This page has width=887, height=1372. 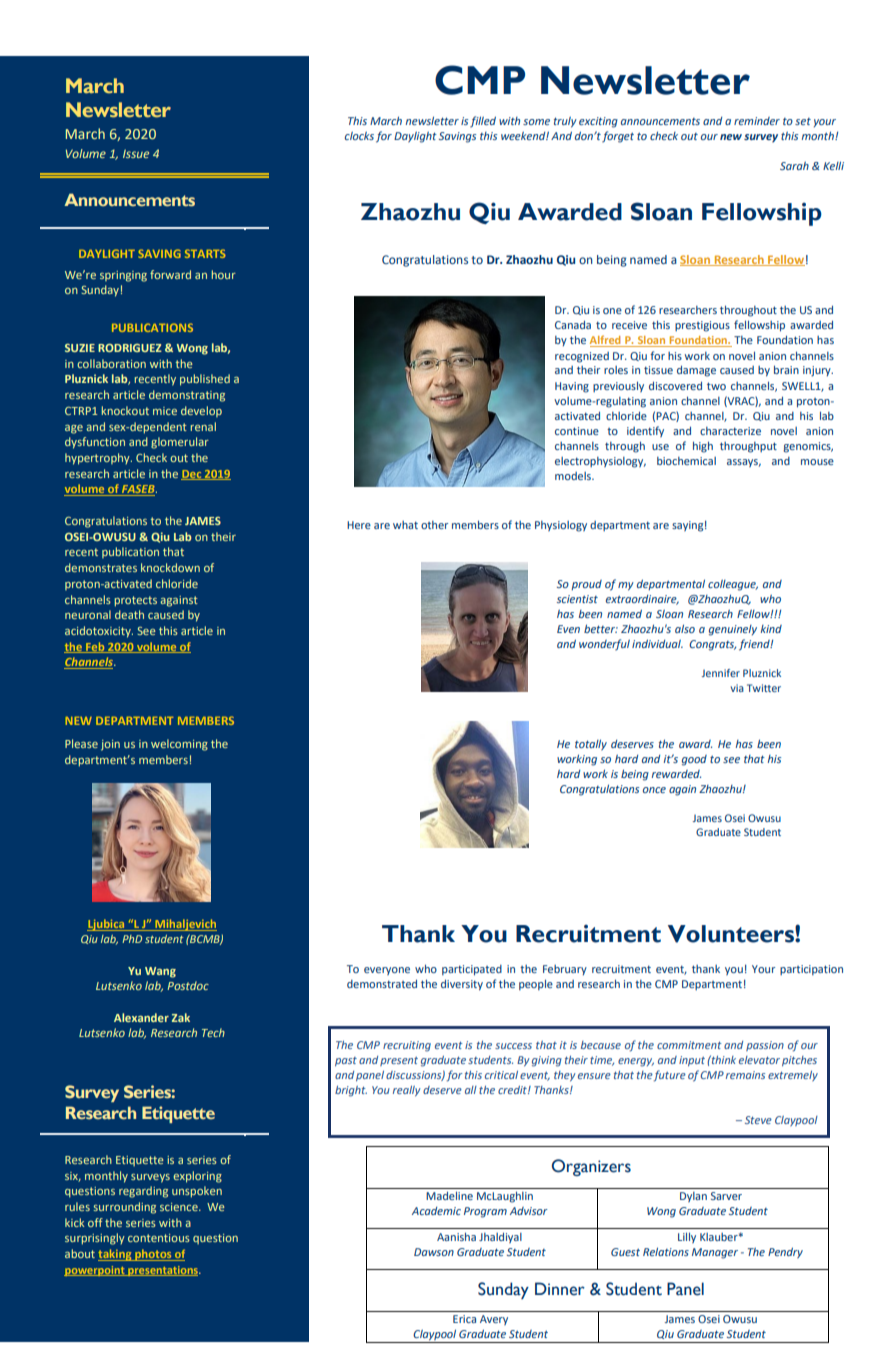 I want to click on remains, so click(x=745, y=1075).
